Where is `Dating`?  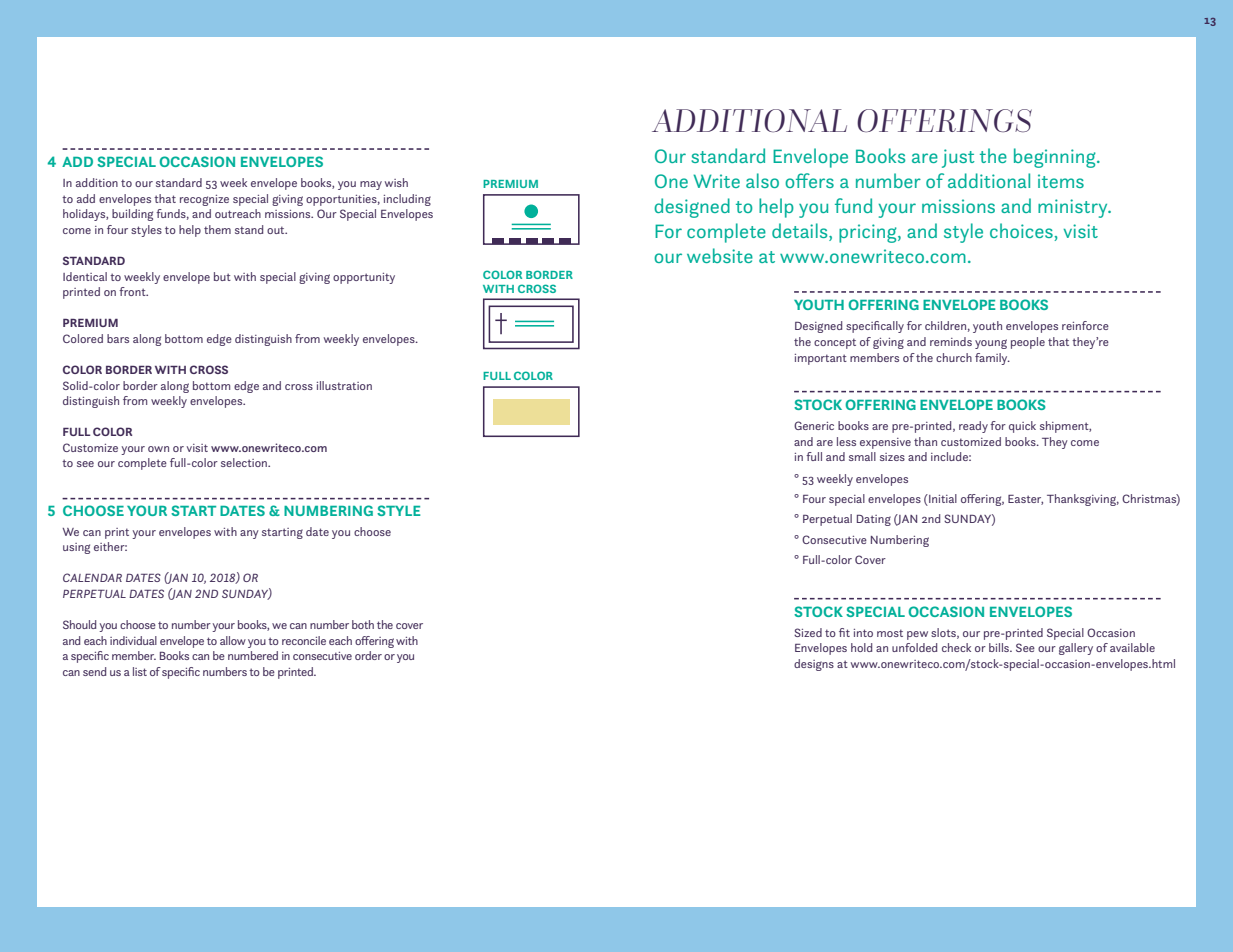 Dating is located at coordinates (874, 520).
